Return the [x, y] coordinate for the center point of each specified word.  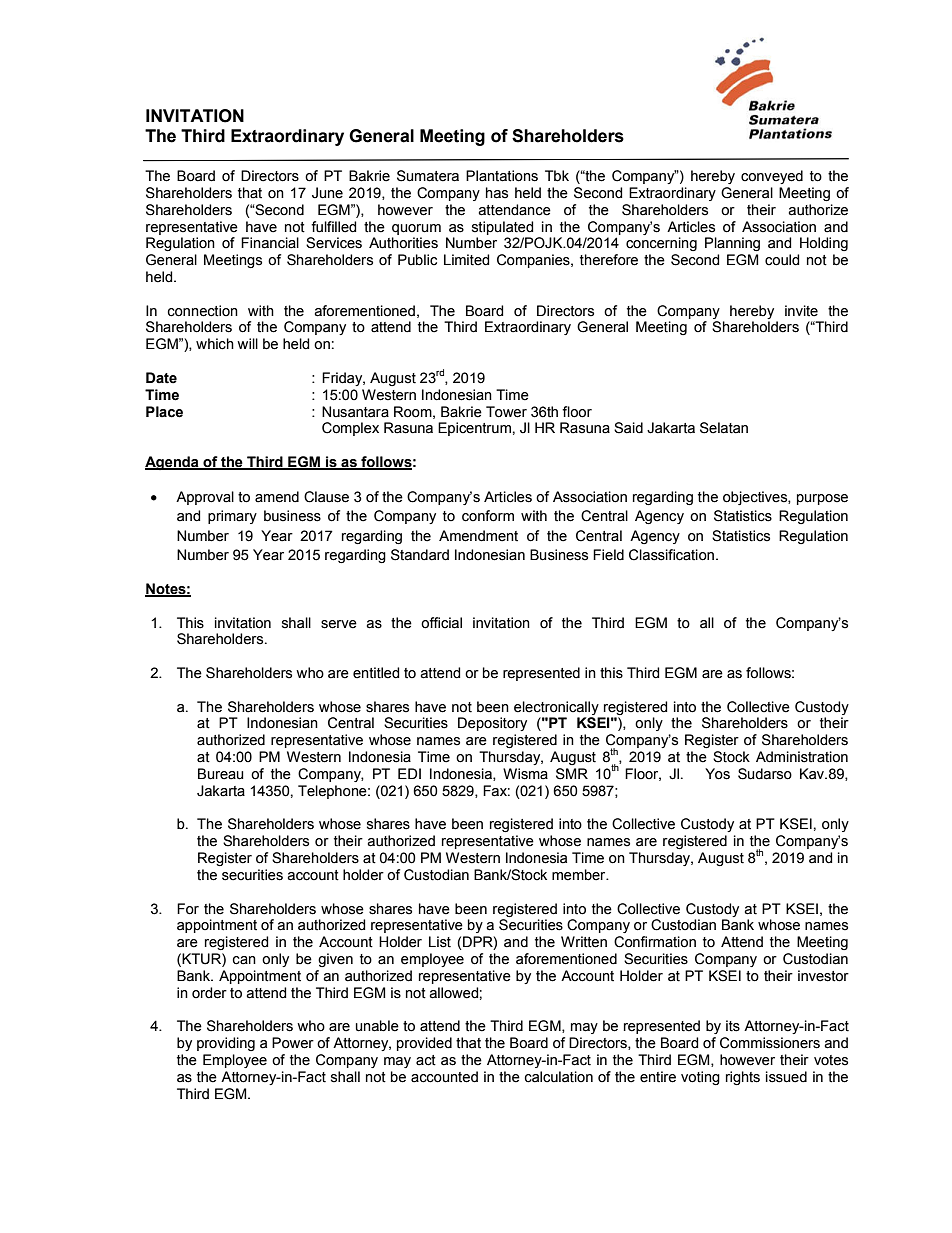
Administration [802, 757]
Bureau [221, 774]
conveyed [772, 177]
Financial [270, 243]
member [580, 875]
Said [628, 428]
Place [164, 412]
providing [226, 1044]
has [497, 193]
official [441, 623]
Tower [506, 412]
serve [339, 624]
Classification [671, 555]
